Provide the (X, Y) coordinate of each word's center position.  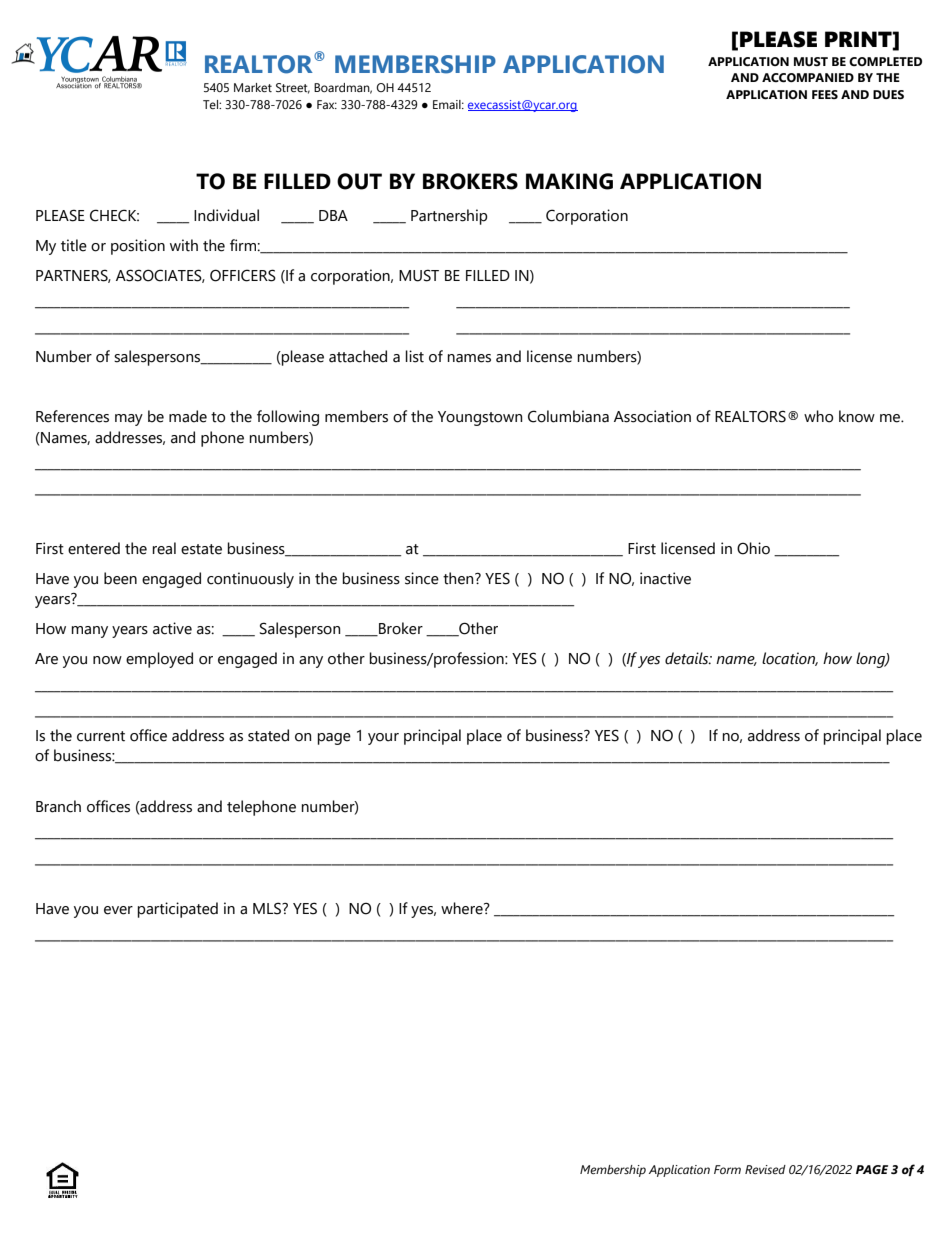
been (120, 578)
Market (253, 87)
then (459, 578)
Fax (327, 104)
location (790, 659)
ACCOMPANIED (808, 78)
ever (118, 910)
